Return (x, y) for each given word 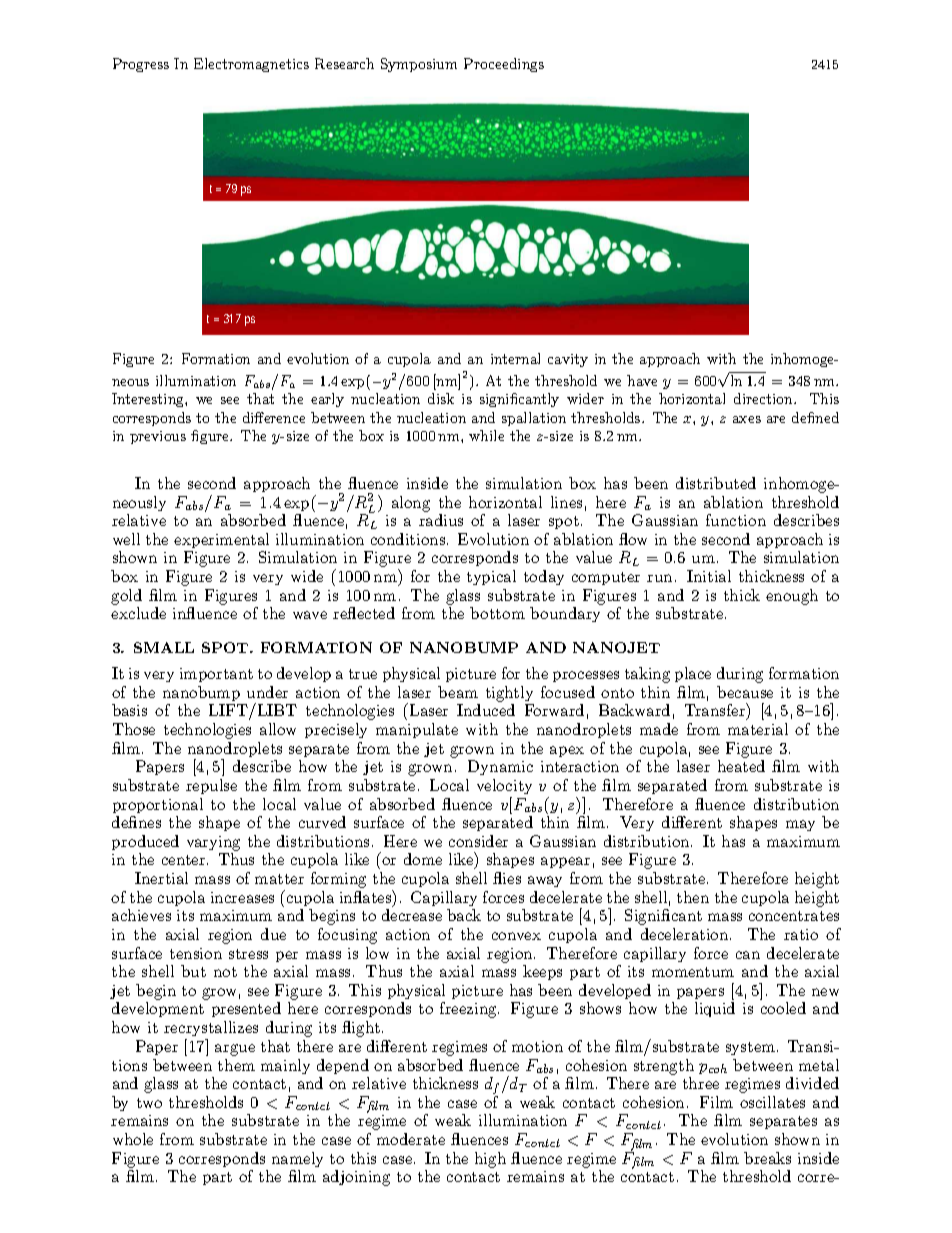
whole (133, 1139)
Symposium (419, 65)
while (486, 435)
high (490, 1160)
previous (158, 437)
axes (747, 419)
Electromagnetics (251, 65)
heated (741, 766)
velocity (504, 786)
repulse (211, 786)
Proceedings (504, 65)
